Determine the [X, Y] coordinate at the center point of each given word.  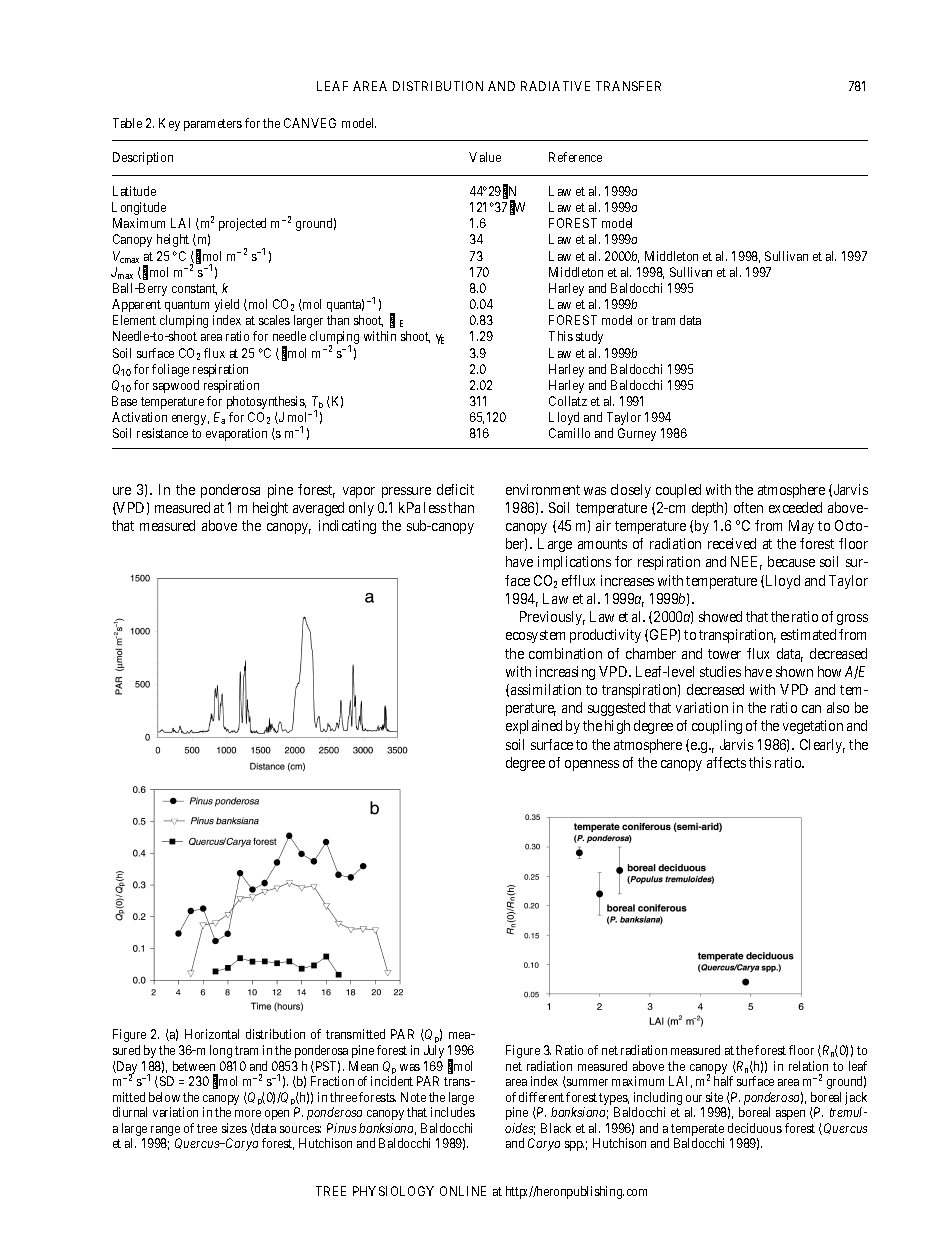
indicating [347, 527]
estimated [808, 634]
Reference [575, 157]
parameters [213, 125]
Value [485, 157]
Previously [552, 618]
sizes [234, 1128]
